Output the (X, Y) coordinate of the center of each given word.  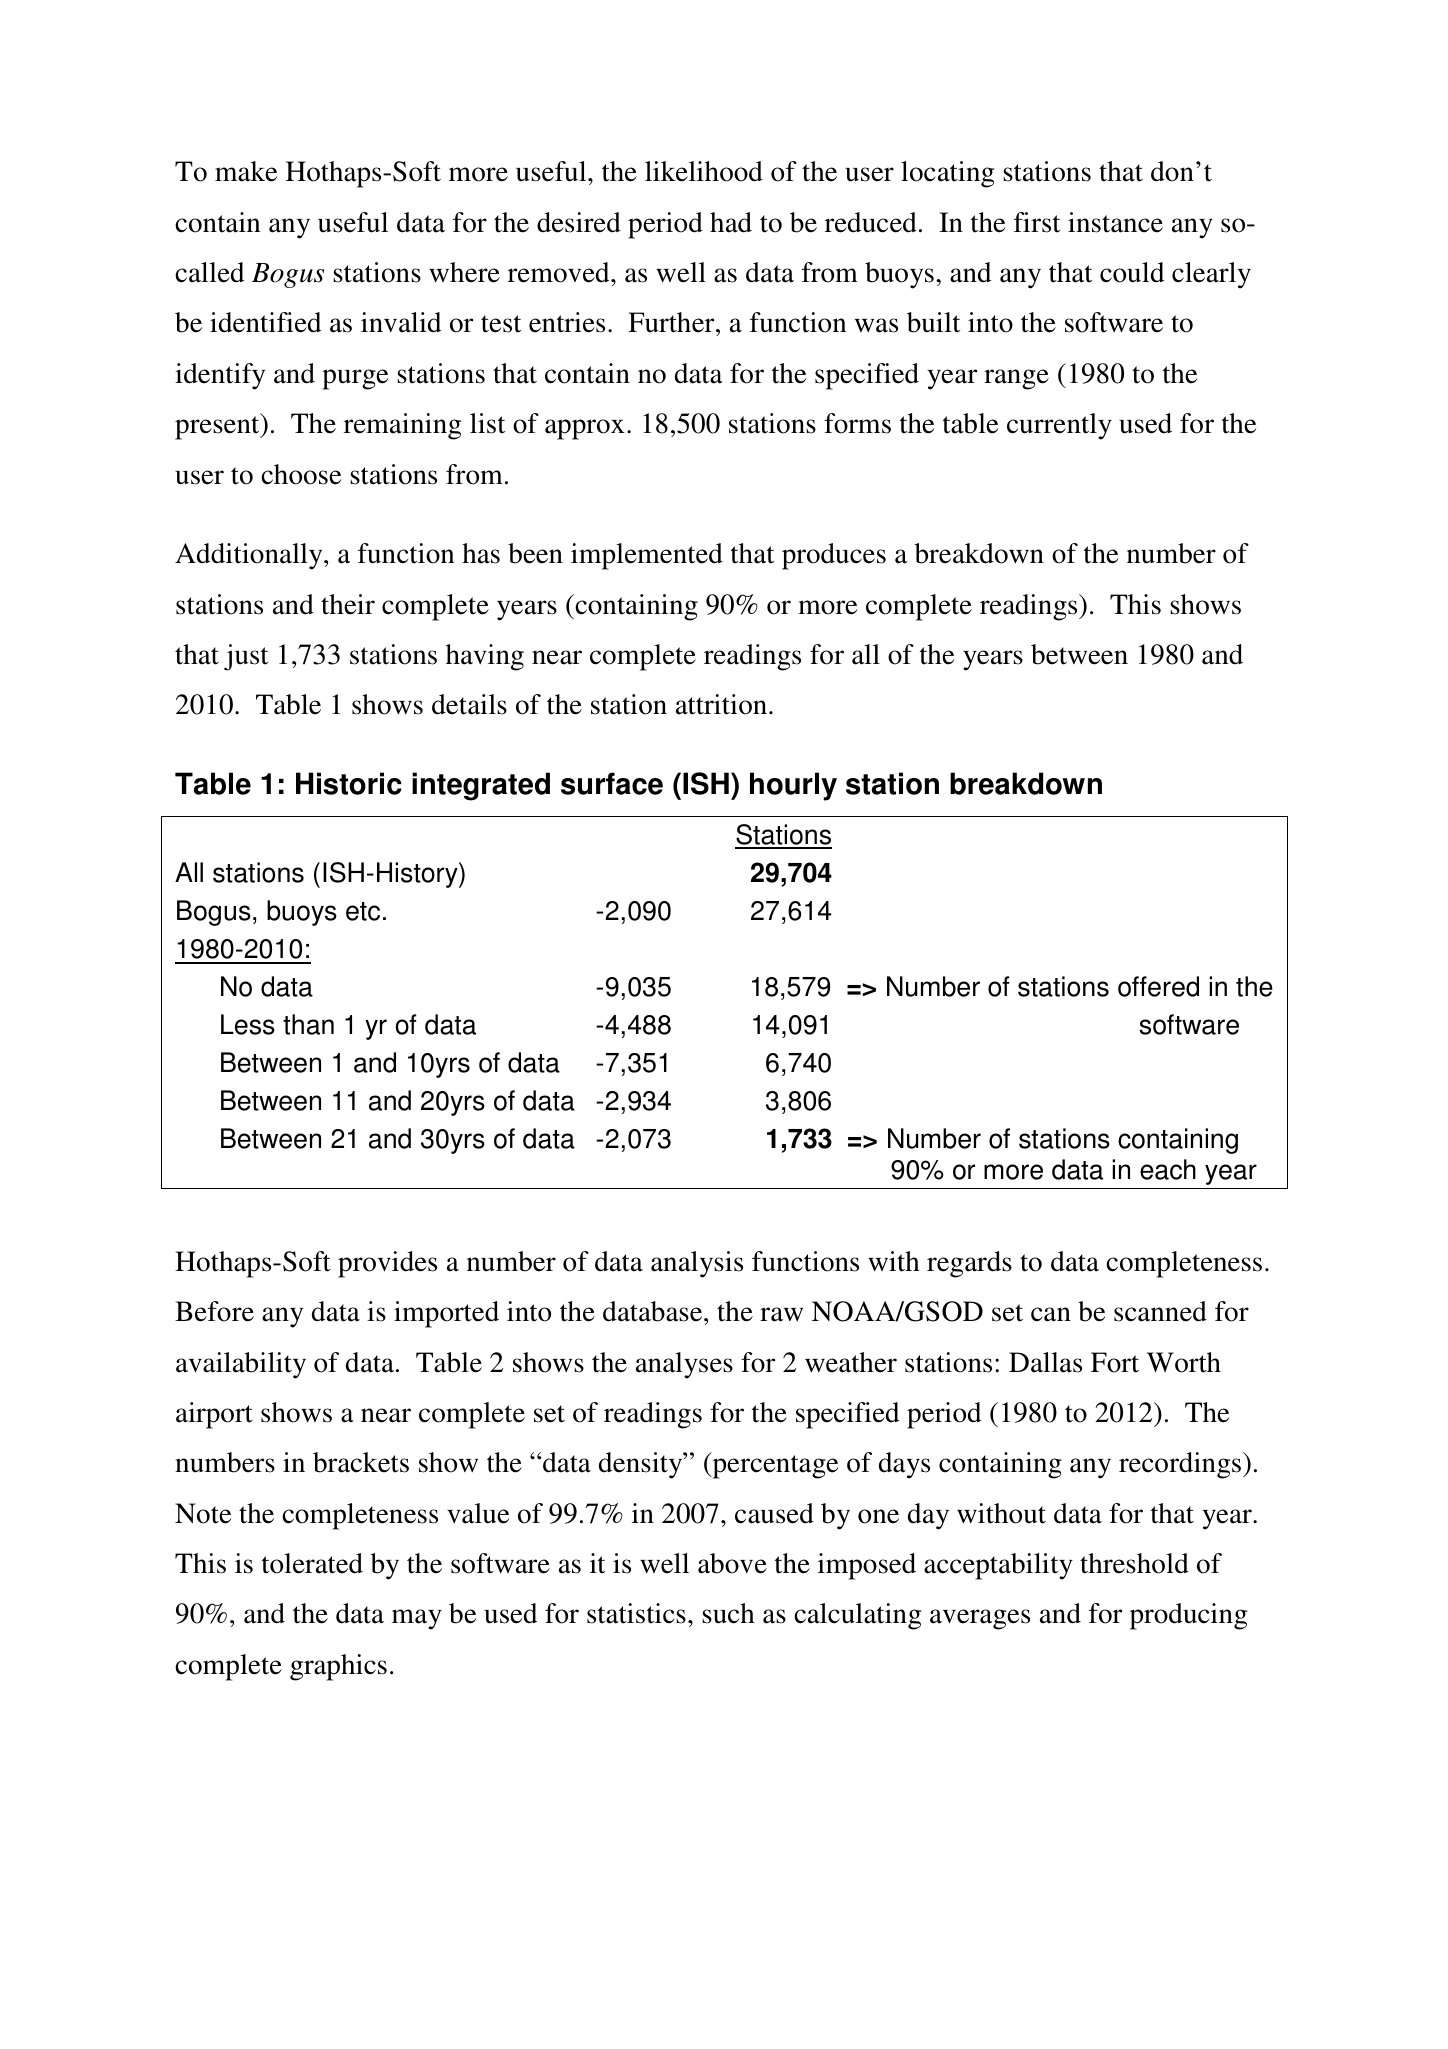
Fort (1115, 1362)
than (308, 1024)
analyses (684, 1365)
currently (1059, 426)
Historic (349, 783)
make (246, 171)
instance (1115, 222)
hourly (793, 786)
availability (241, 1365)
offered (1158, 986)
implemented (647, 556)
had (731, 222)
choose (301, 474)
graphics (338, 1667)
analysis (697, 1264)
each (1168, 1169)
